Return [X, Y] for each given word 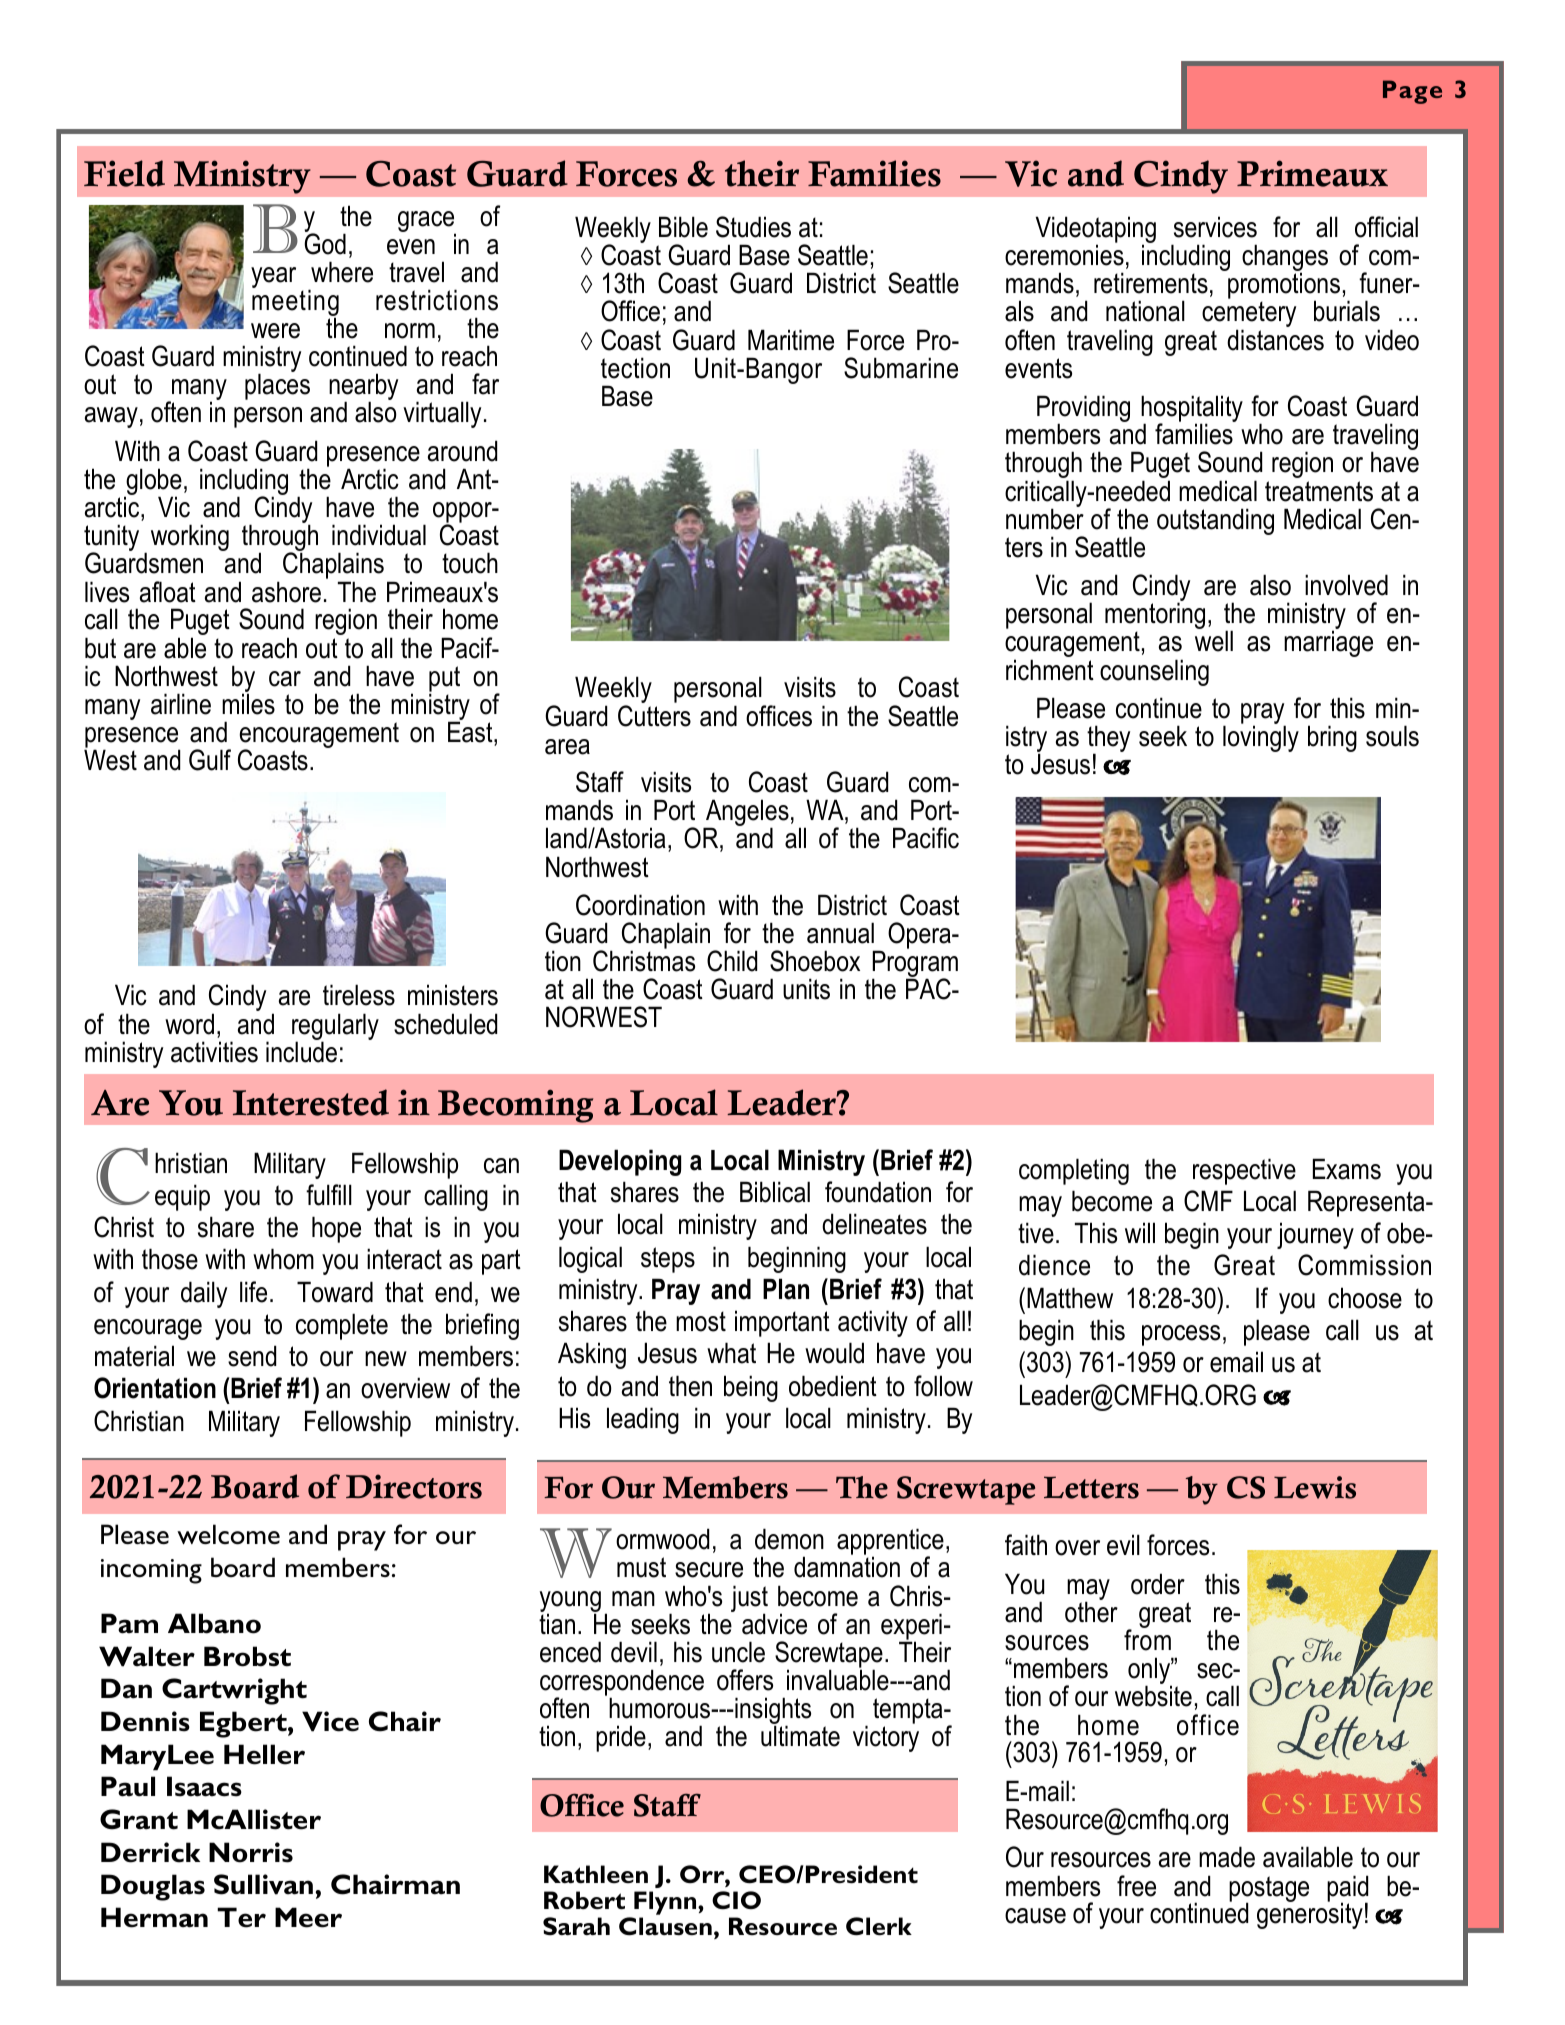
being [751, 1388]
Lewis [1315, 1487]
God [325, 243]
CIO [736, 1900]
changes [1285, 259]
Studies [753, 227]
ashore [286, 592]
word [189, 1024]
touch [470, 563]
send [252, 1356]
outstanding [1215, 521]
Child [732, 961]
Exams [1347, 1169]
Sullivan [263, 1884]
